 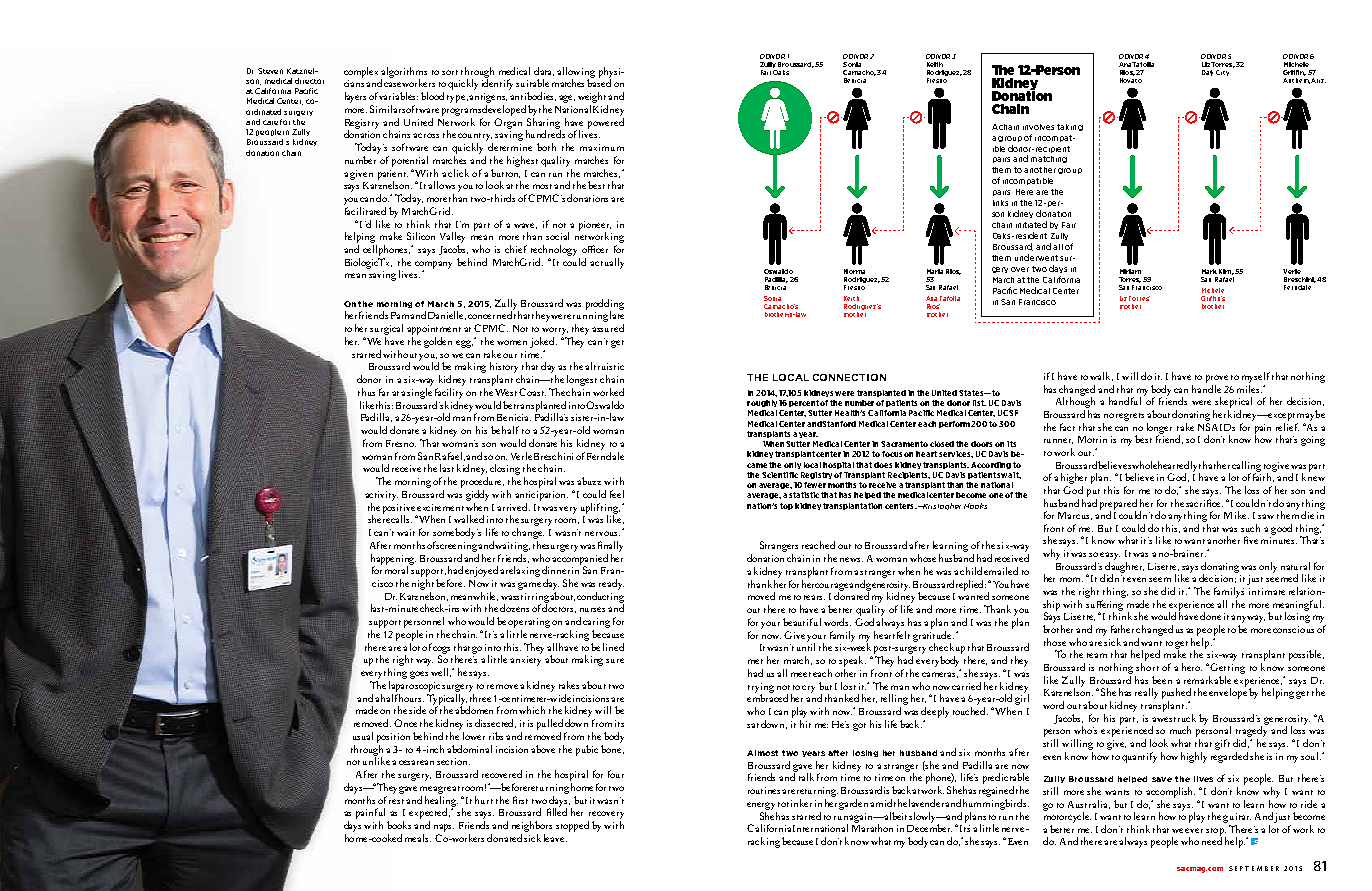 I want to click on variables, so click(x=398, y=96).
